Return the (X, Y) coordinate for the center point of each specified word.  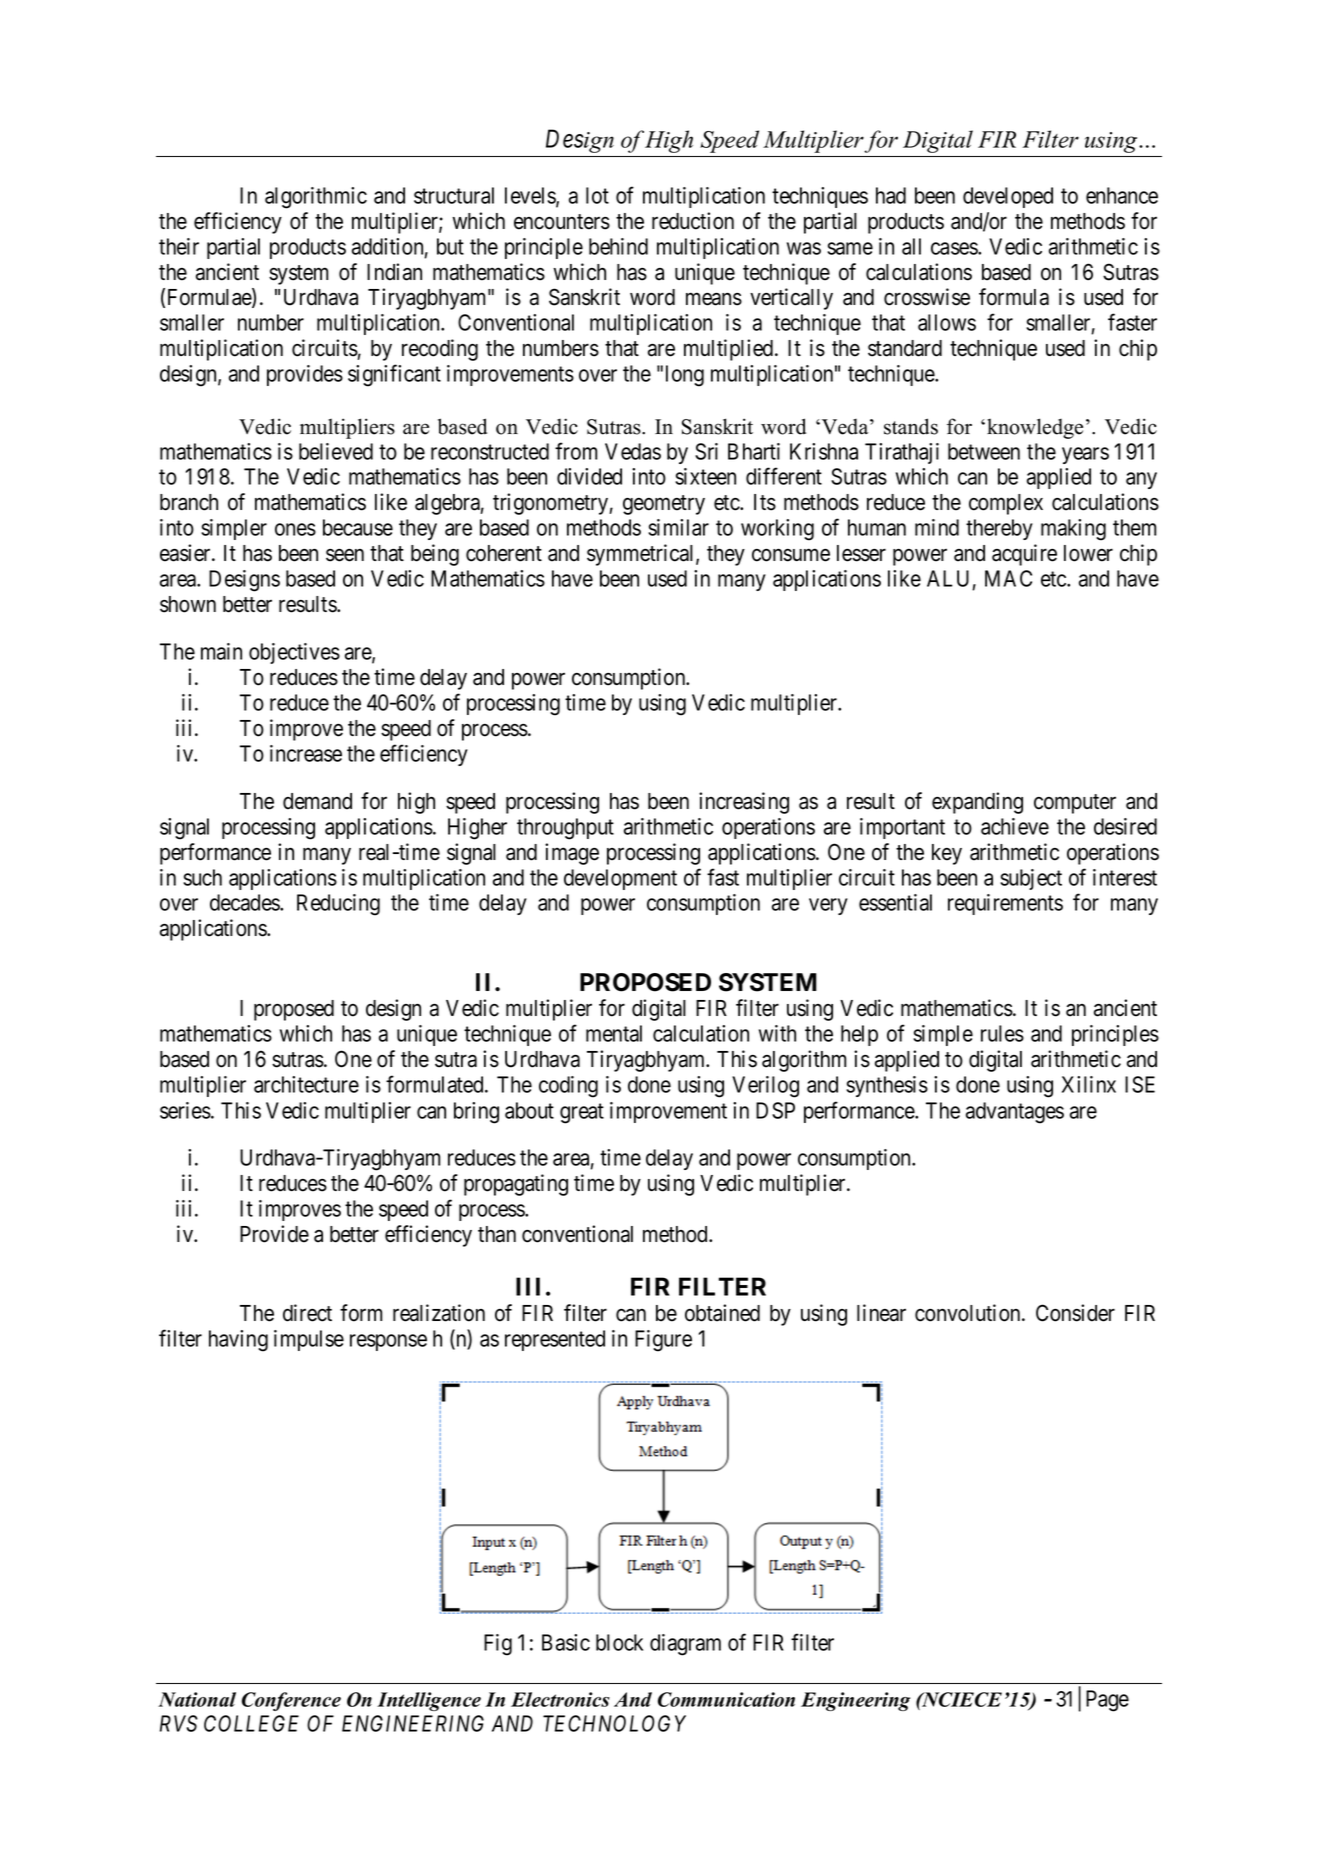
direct (307, 1313)
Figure (663, 1341)
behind (618, 246)
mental (614, 1033)
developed (1008, 197)
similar (678, 527)
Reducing (338, 905)
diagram (685, 1645)
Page (1107, 1701)
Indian (394, 272)
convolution (969, 1313)
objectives (294, 653)
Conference (291, 1701)
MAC (1008, 578)
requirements (1005, 904)
